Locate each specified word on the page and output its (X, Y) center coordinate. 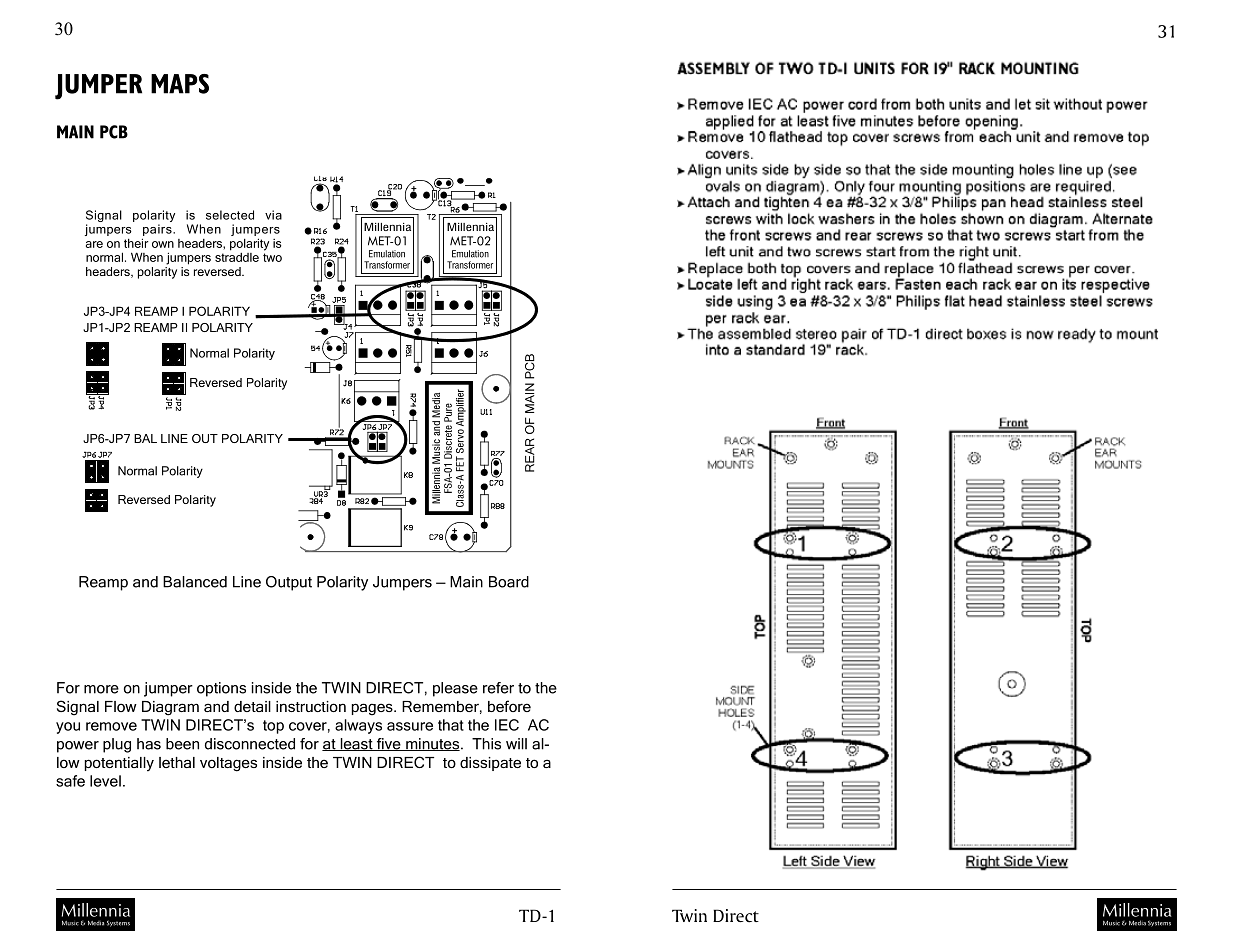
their (136, 243)
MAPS (180, 84)
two (272, 257)
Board (509, 582)
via (273, 215)
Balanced (195, 582)
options (221, 689)
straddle (237, 256)
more (101, 689)
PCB (114, 132)
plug (117, 745)
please (455, 689)
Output (289, 583)
